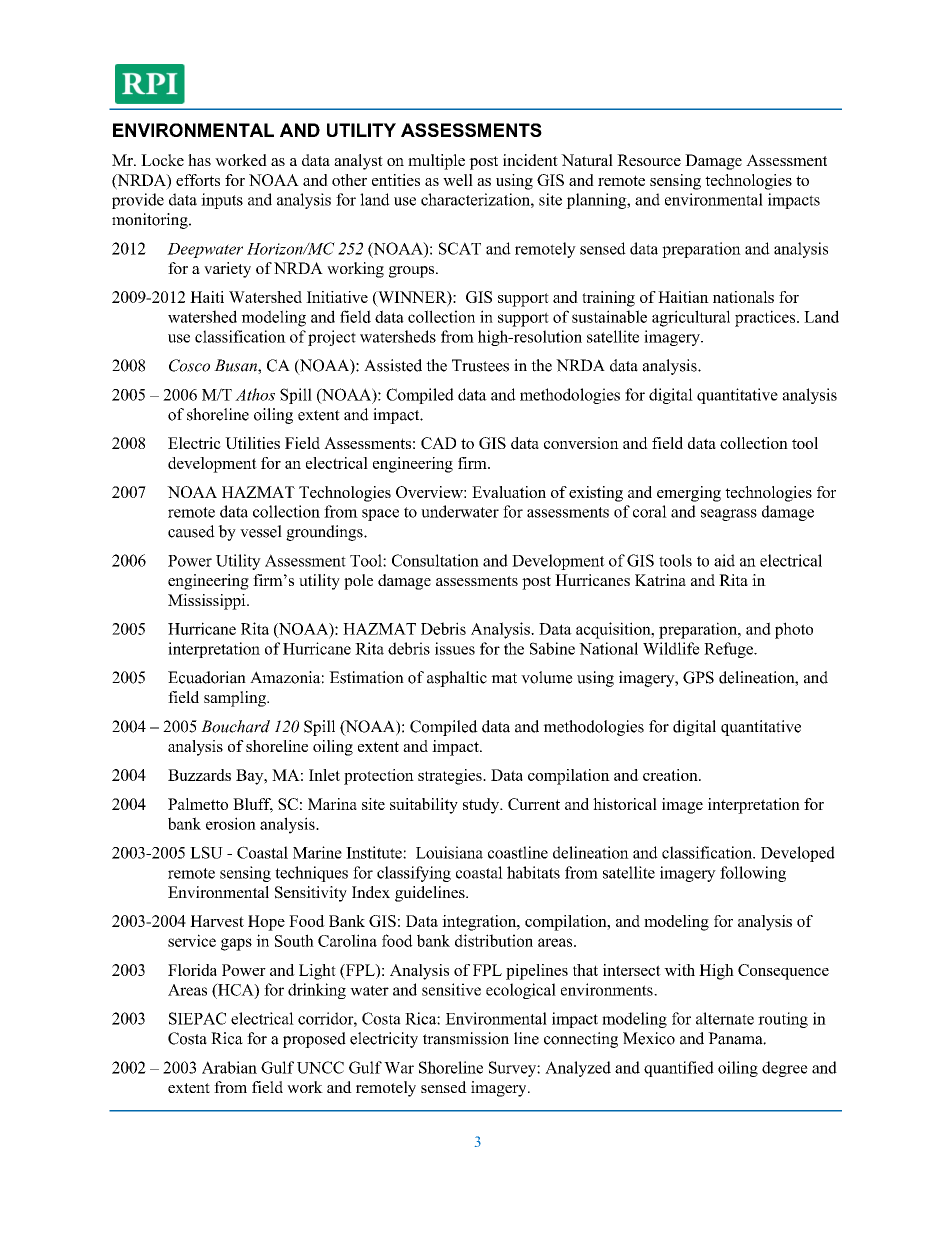  What do you see at coordinates (229, 1067) in the page?
I see `Arabian` at bounding box center [229, 1067].
